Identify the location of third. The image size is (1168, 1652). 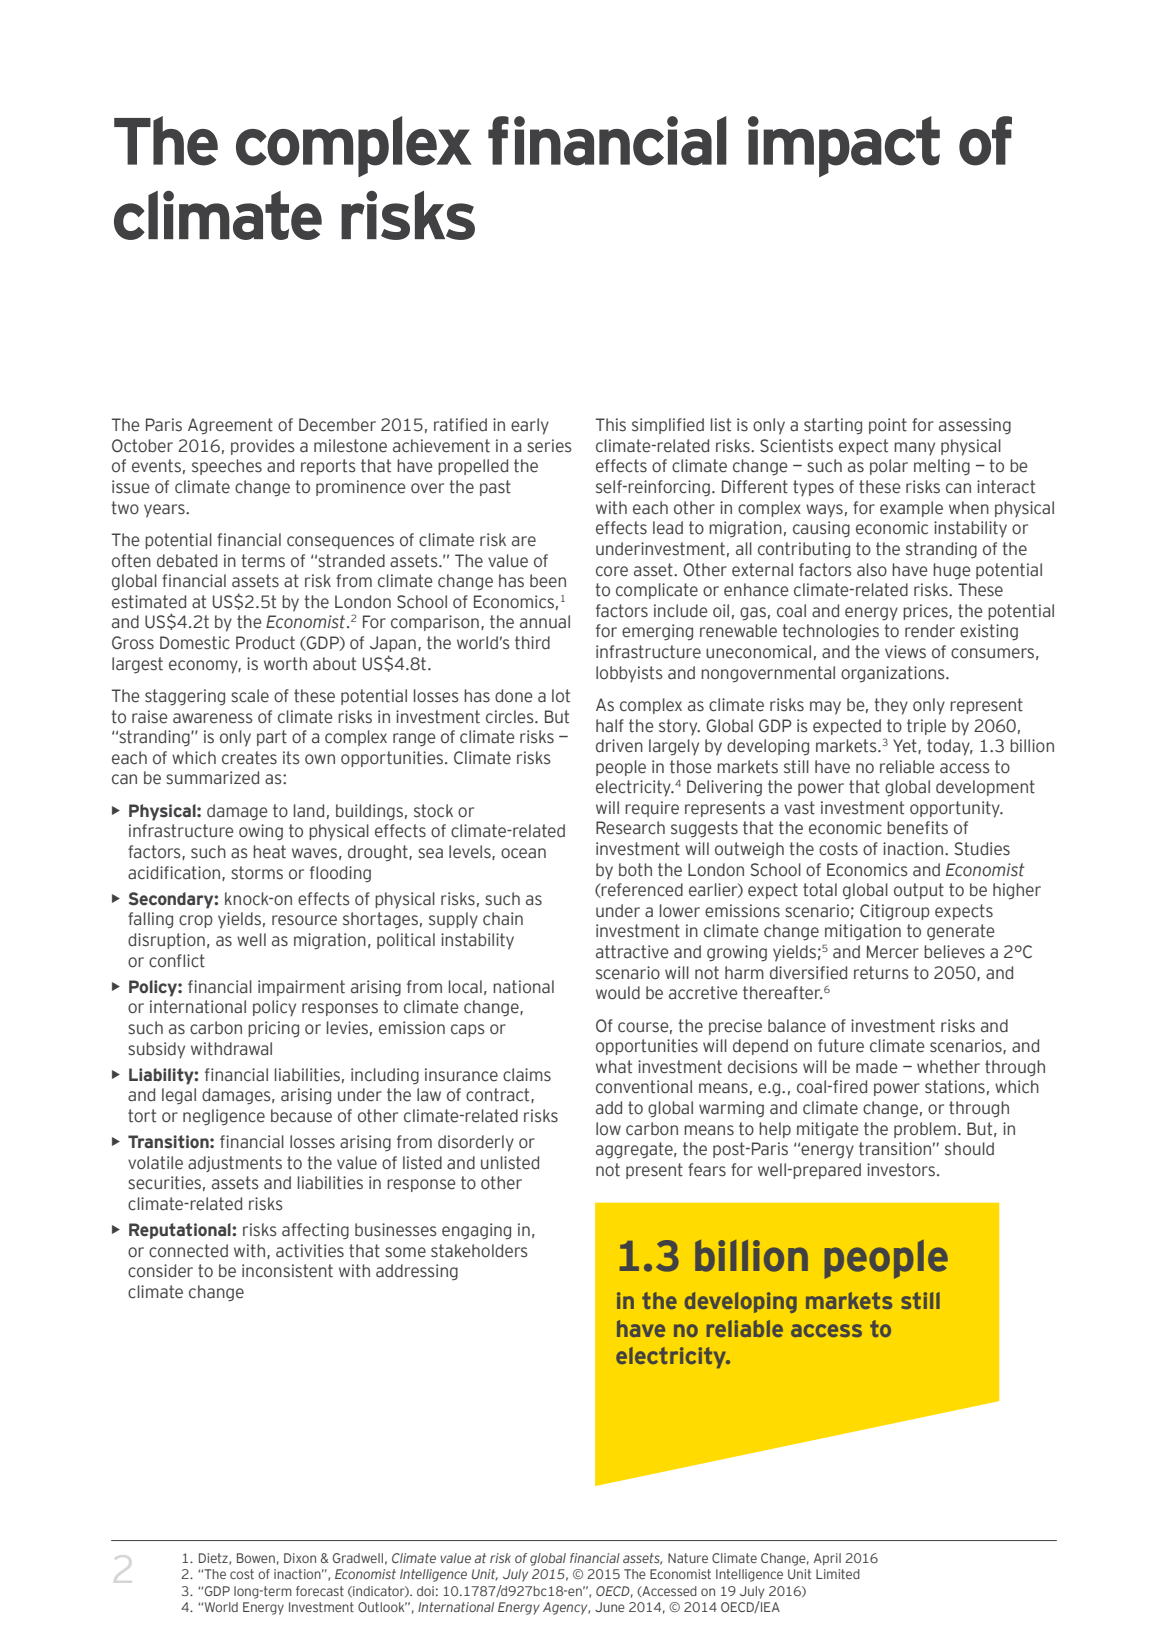
(532, 643).
